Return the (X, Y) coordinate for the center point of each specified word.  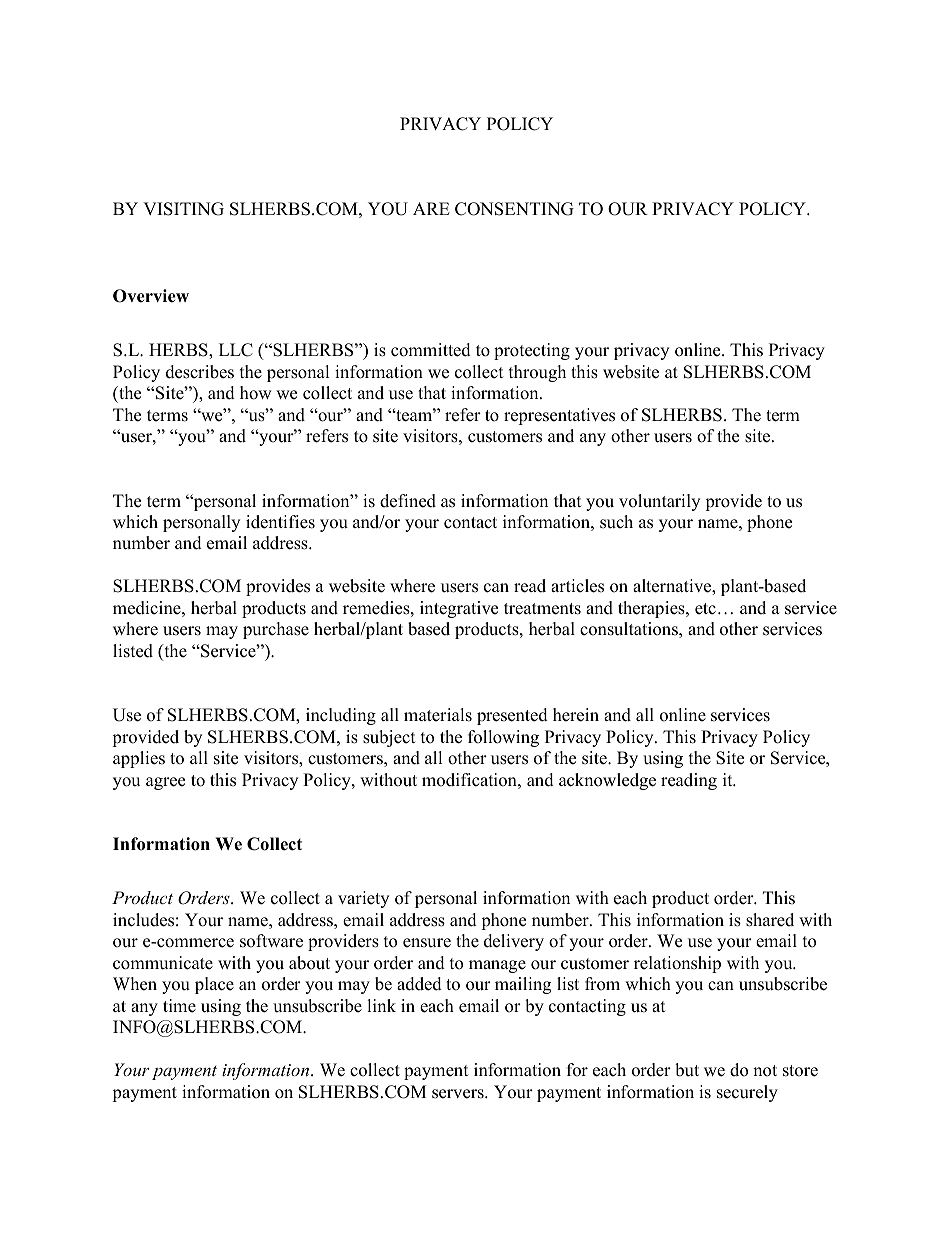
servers (459, 1094)
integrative (459, 609)
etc (705, 609)
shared (770, 920)
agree (165, 783)
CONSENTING (514, 209)
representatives (559, 416)
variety (363, 899)
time (179, 1006)
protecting (532, 351)
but (687, 1070)
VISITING (183, 209)
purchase (276, 630)
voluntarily (659, 502)
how (256, 393)
